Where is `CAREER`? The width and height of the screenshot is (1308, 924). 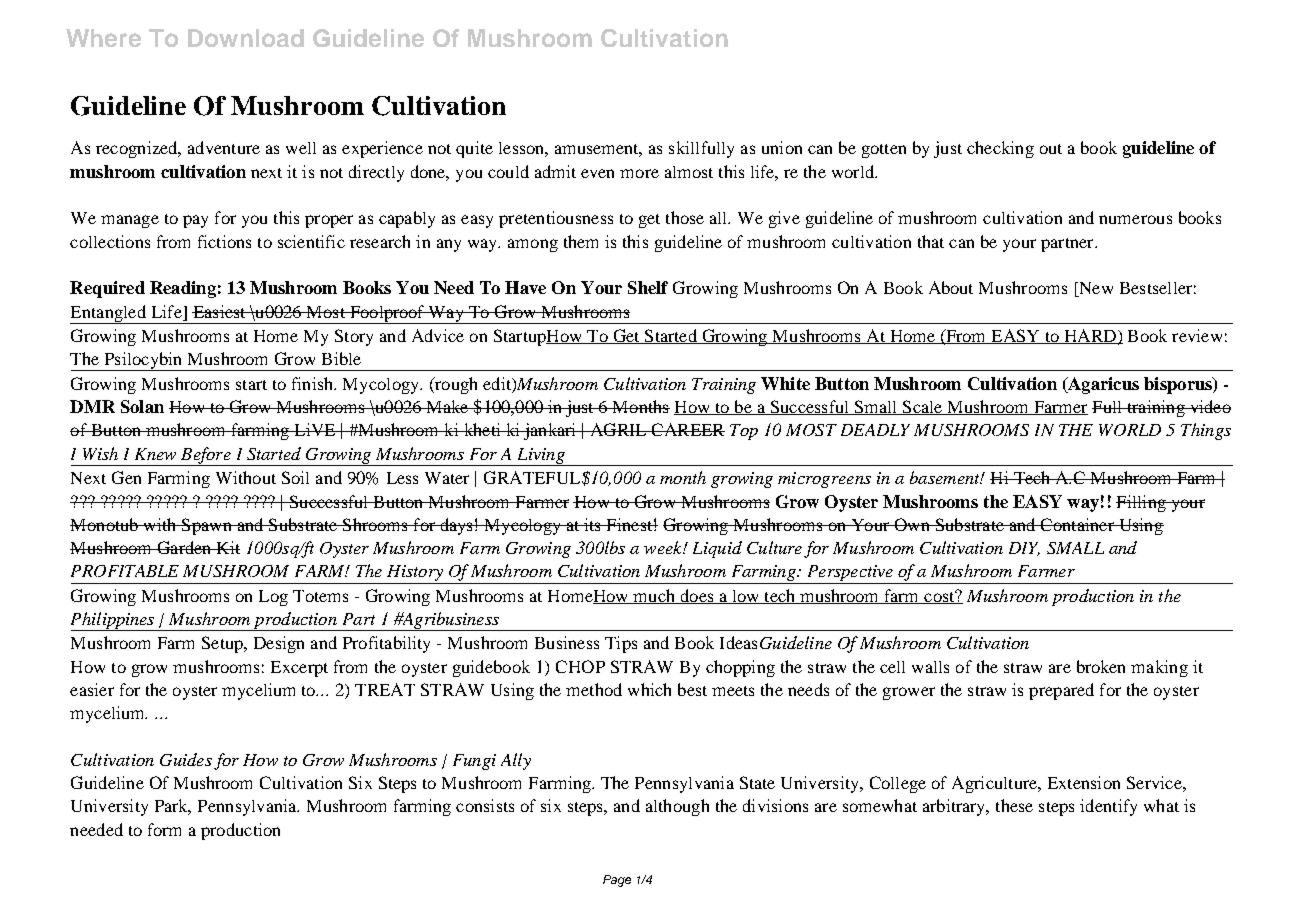 CAREER is located at coordinates (687, 429).
